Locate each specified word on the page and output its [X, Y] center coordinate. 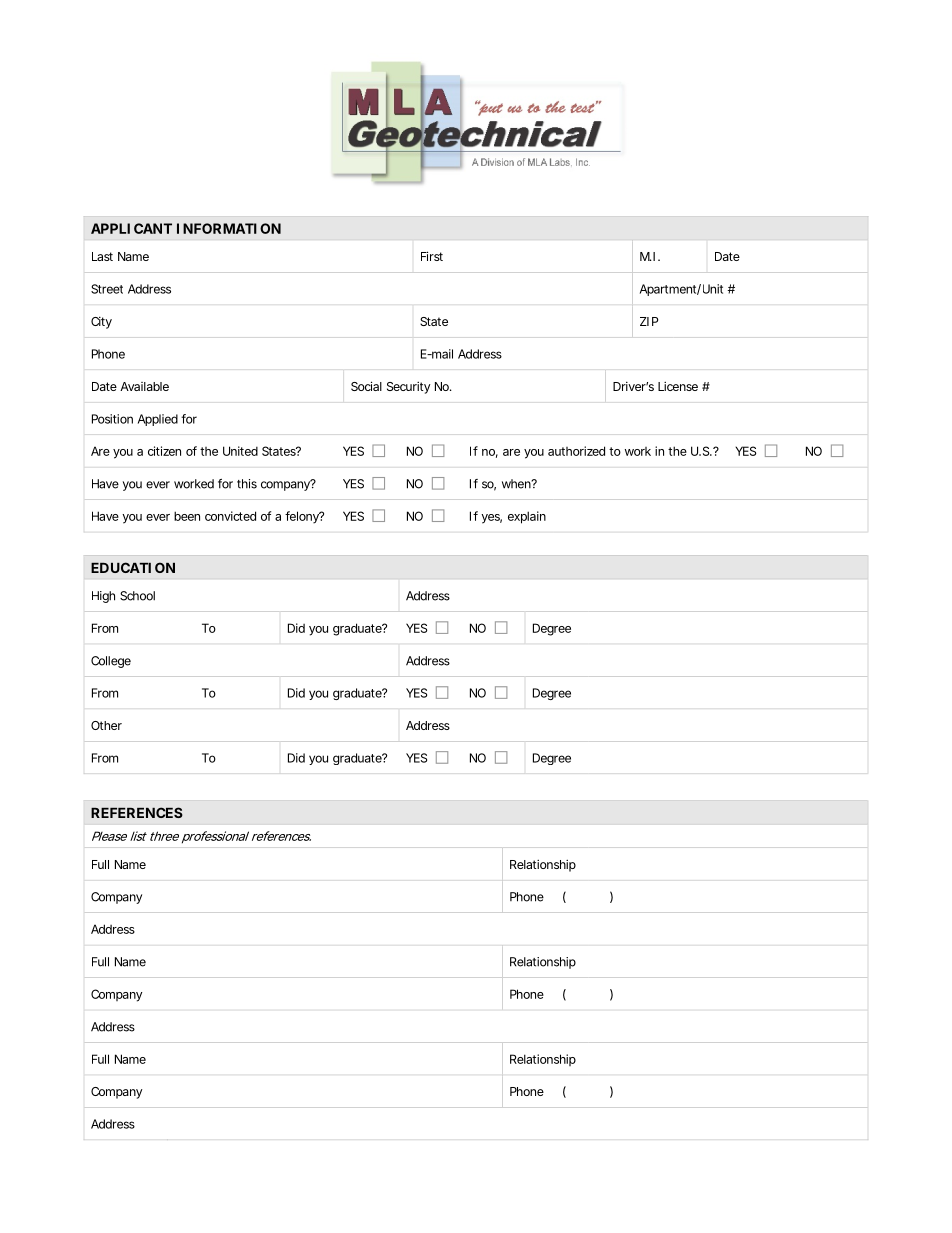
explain [527, 517]
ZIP [649, 321]
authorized [576, 451]
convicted [230, 516]
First [432, 256]
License [678, 386]
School [137, 596]
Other [106, 725]
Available [144, 386]
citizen [164, 451]
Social [366, 386]
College [111, 662]
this [247, 484]
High [103, 597]
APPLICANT [131, 228]
